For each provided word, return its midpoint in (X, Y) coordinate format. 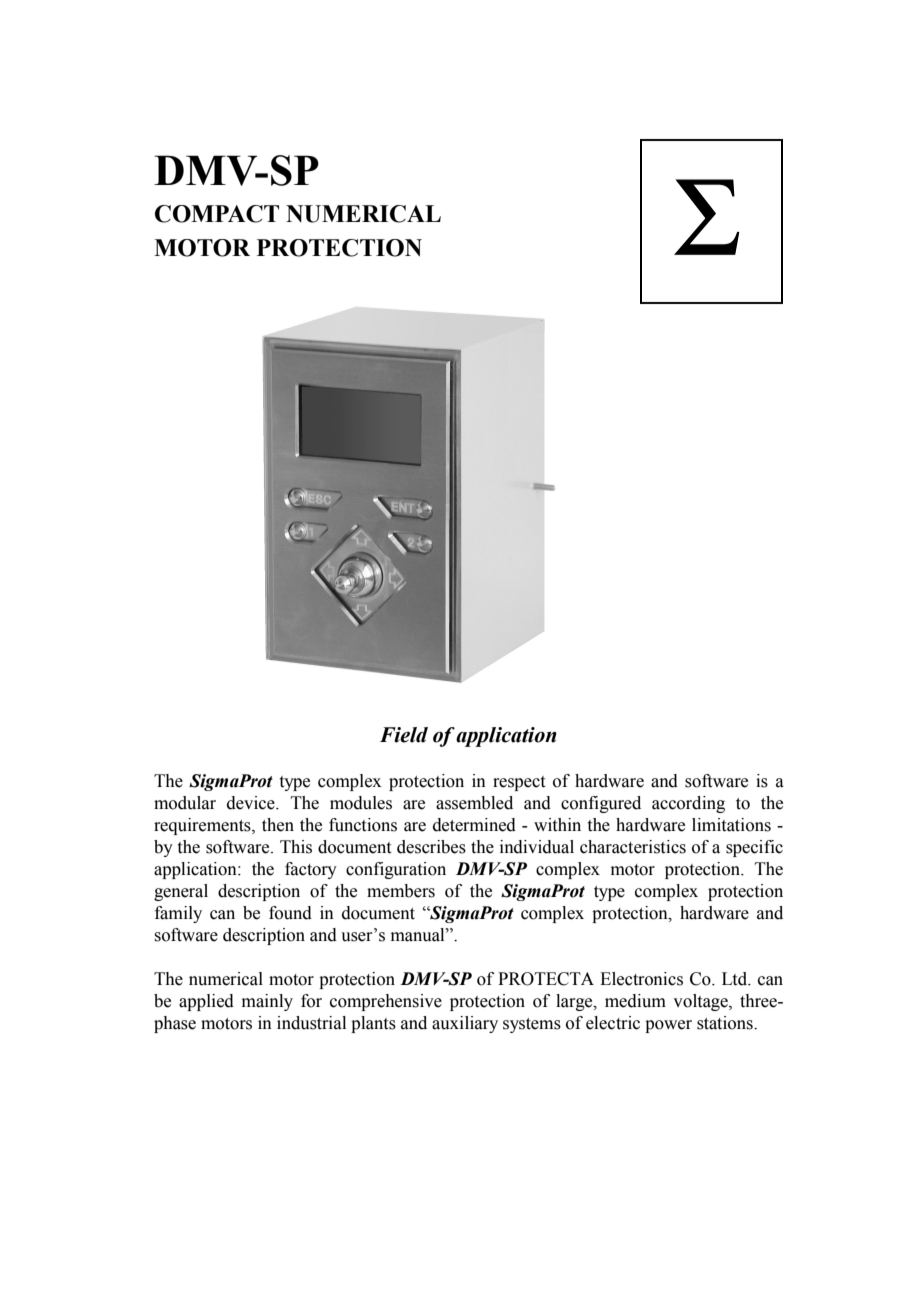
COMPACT (217, 214)
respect (519, 783)
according (688, 804)
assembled (474, 803)
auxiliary (465, 1024)
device (252, 803)
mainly (267, 1002)
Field (404, 735)
